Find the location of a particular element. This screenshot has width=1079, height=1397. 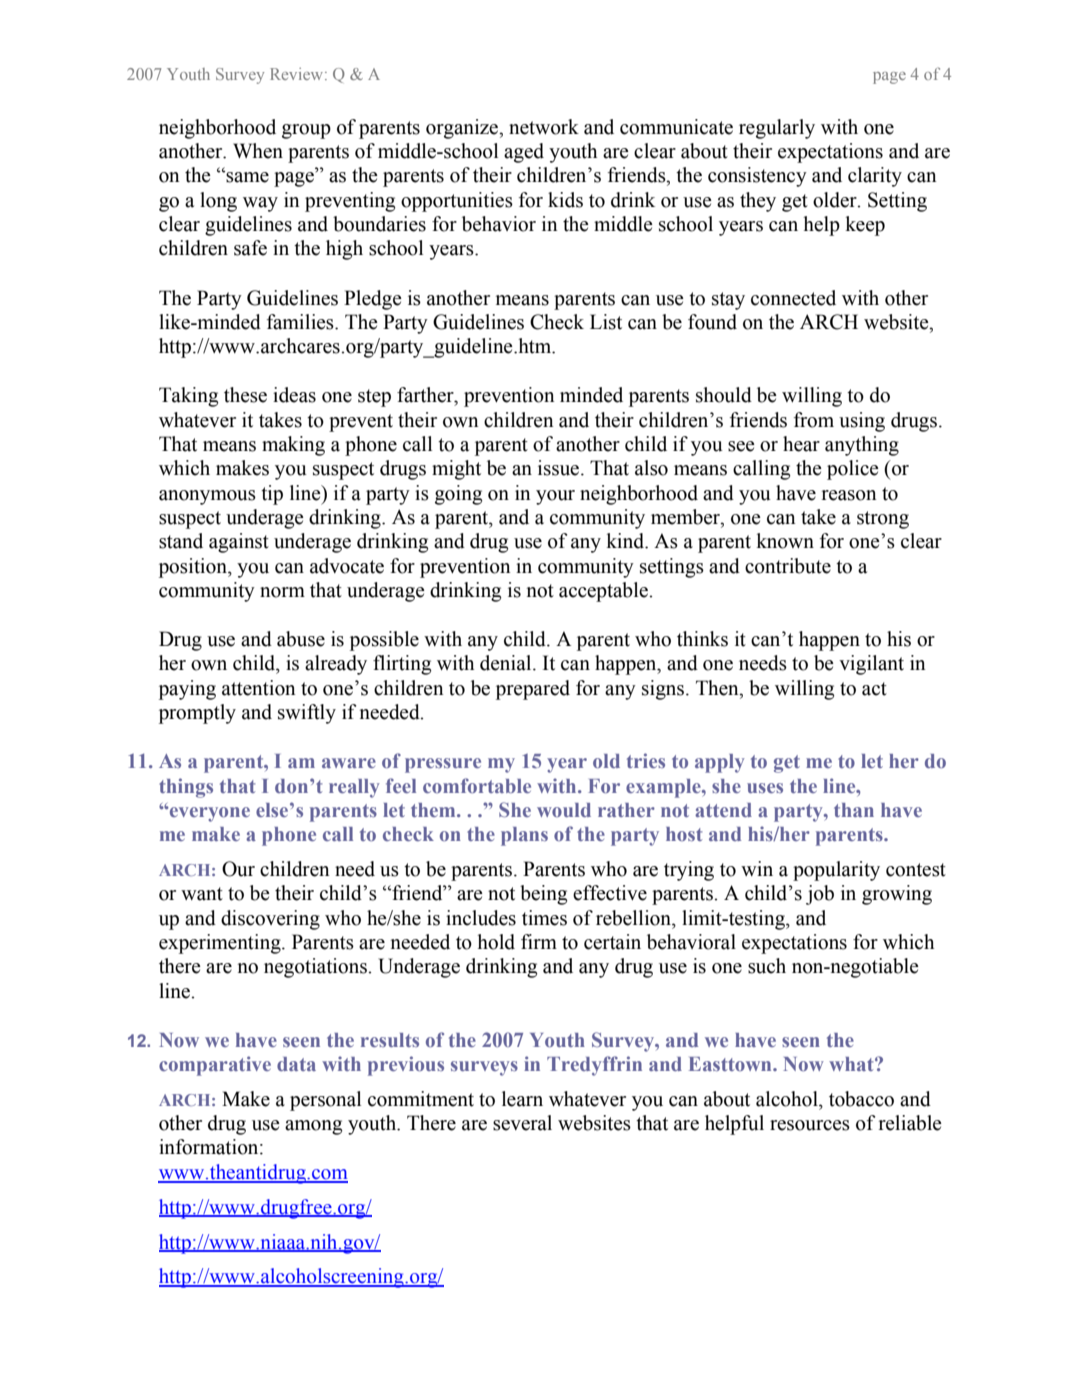

norm is located at coordinates (282, 592).
